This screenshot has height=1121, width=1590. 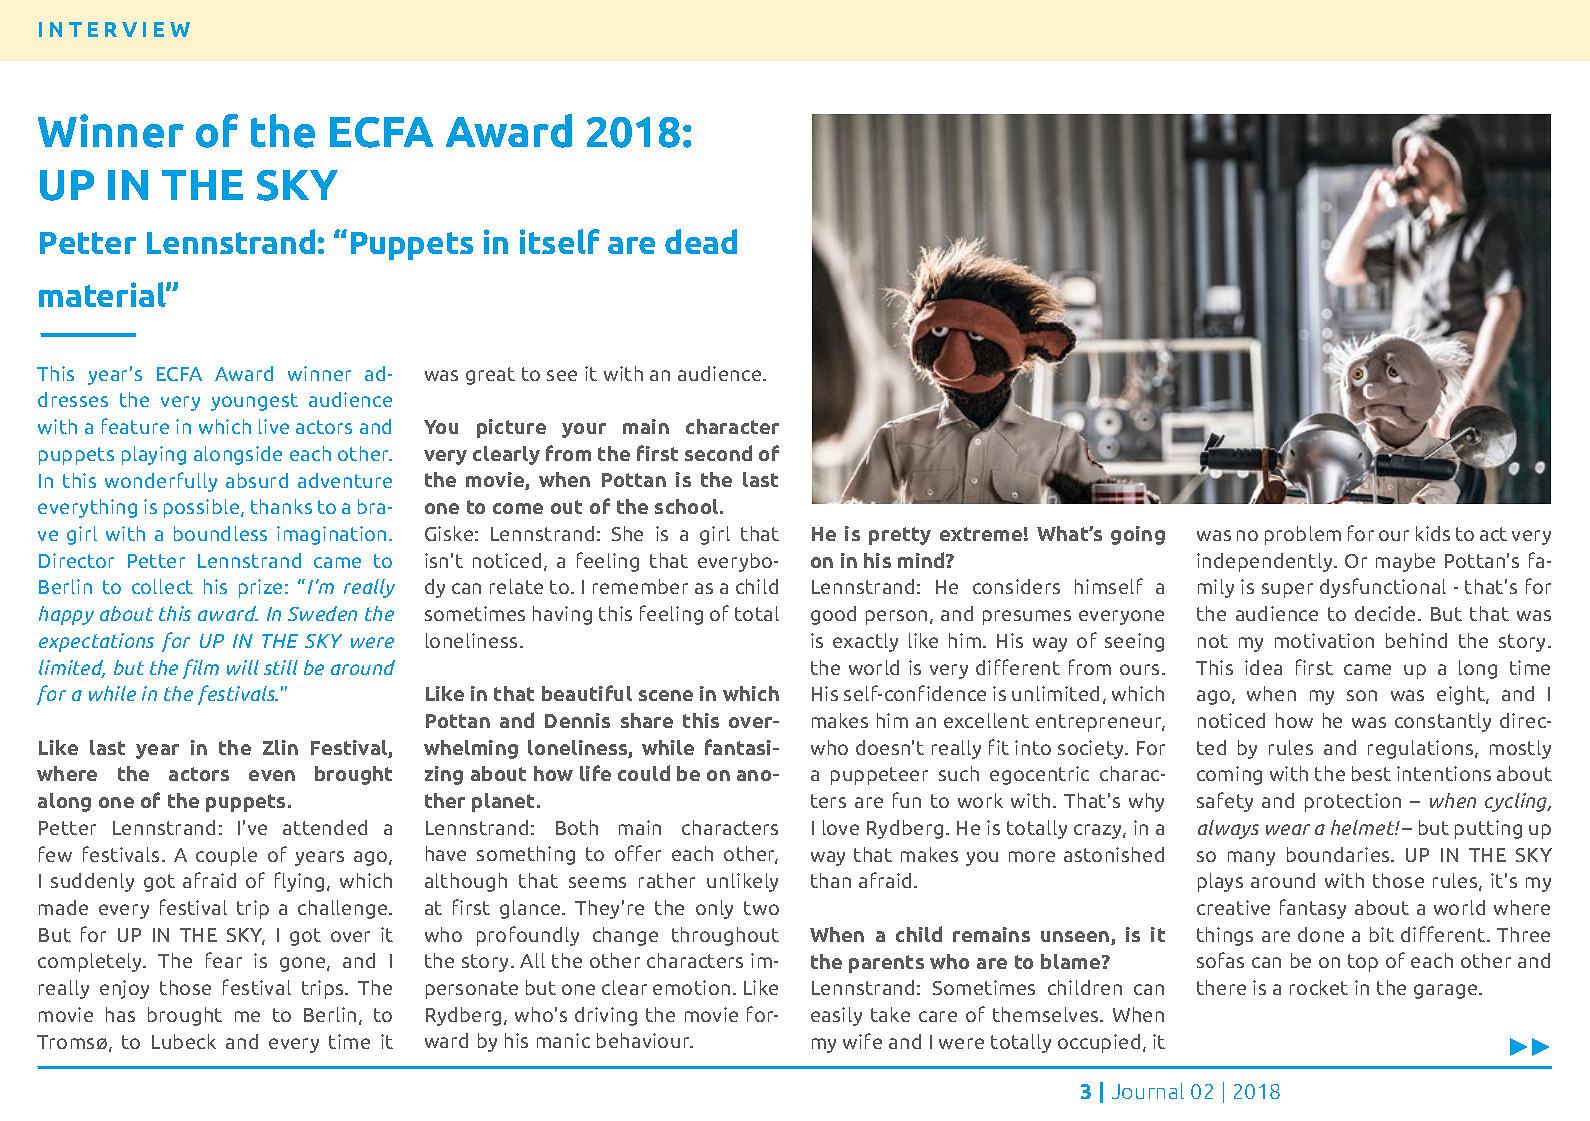 I want to click on pretty, so click(x=900, y=536).
